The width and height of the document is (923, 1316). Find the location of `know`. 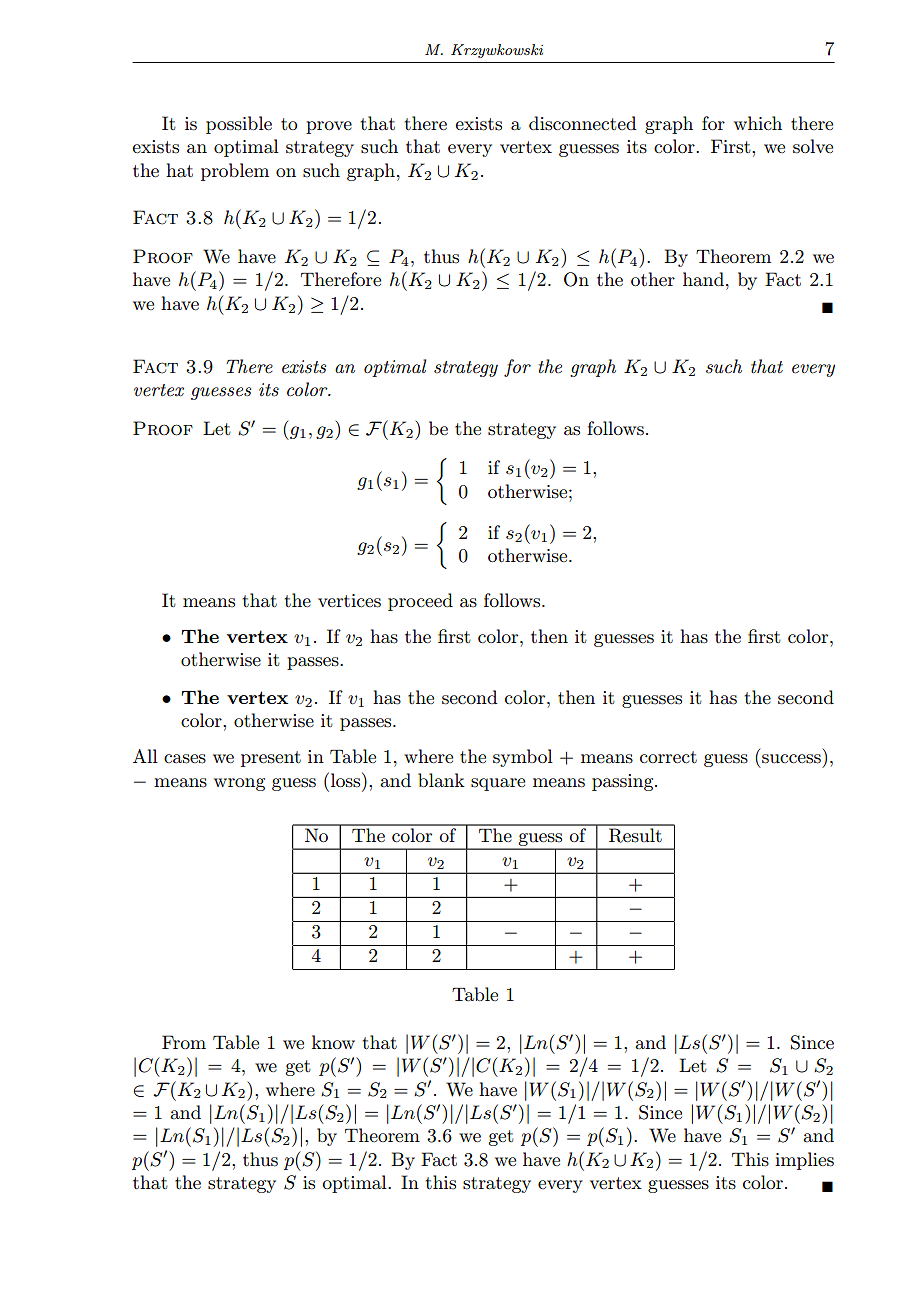

know is located at coordinates (333, 1042).
